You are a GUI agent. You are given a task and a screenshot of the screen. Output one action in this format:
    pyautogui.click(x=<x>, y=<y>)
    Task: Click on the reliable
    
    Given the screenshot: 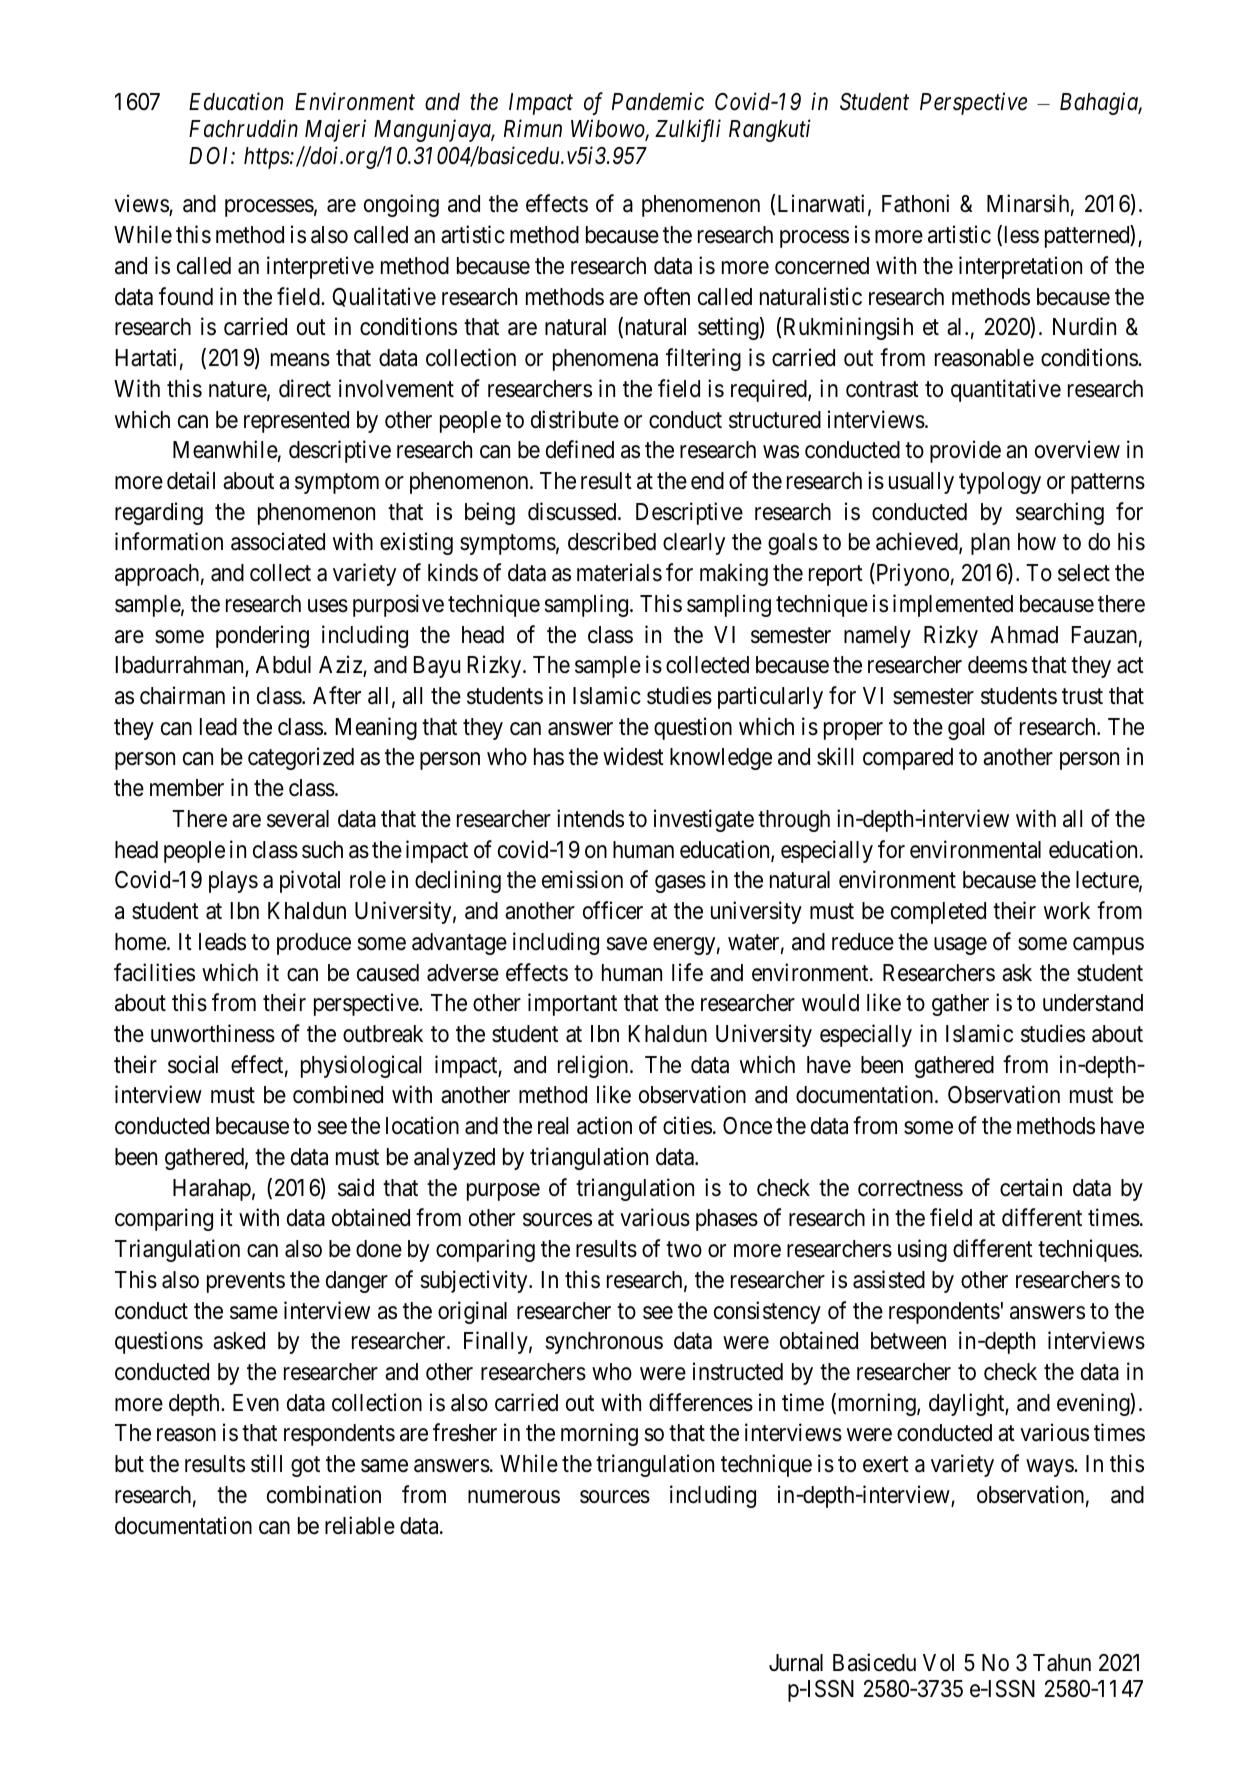 What is the action you would take?
    pyautogui.click(x=360, y=1525)
